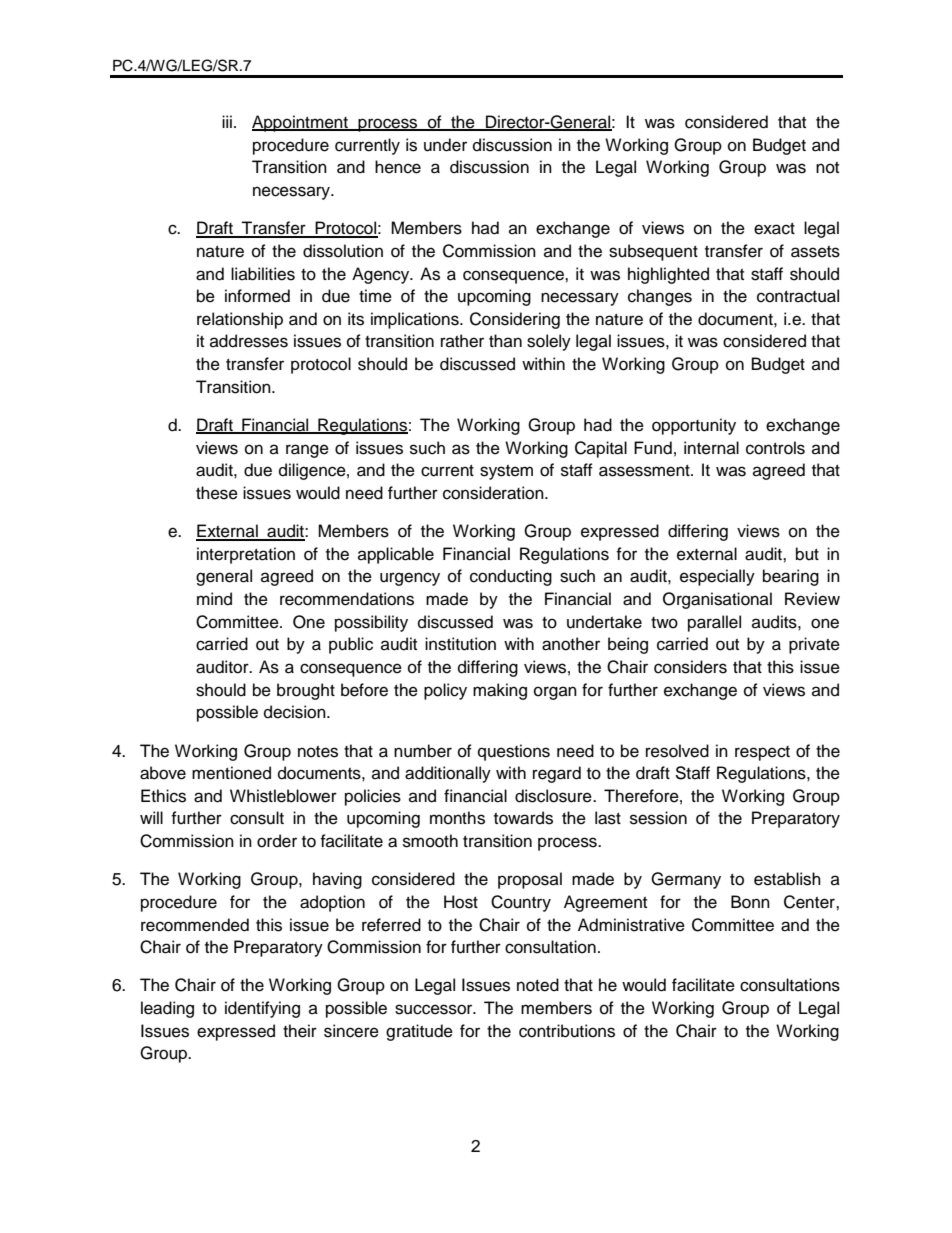 Image resolution: width=952 pixels, height=1233 pixels. I want to click on iii, so click(227, 121).
